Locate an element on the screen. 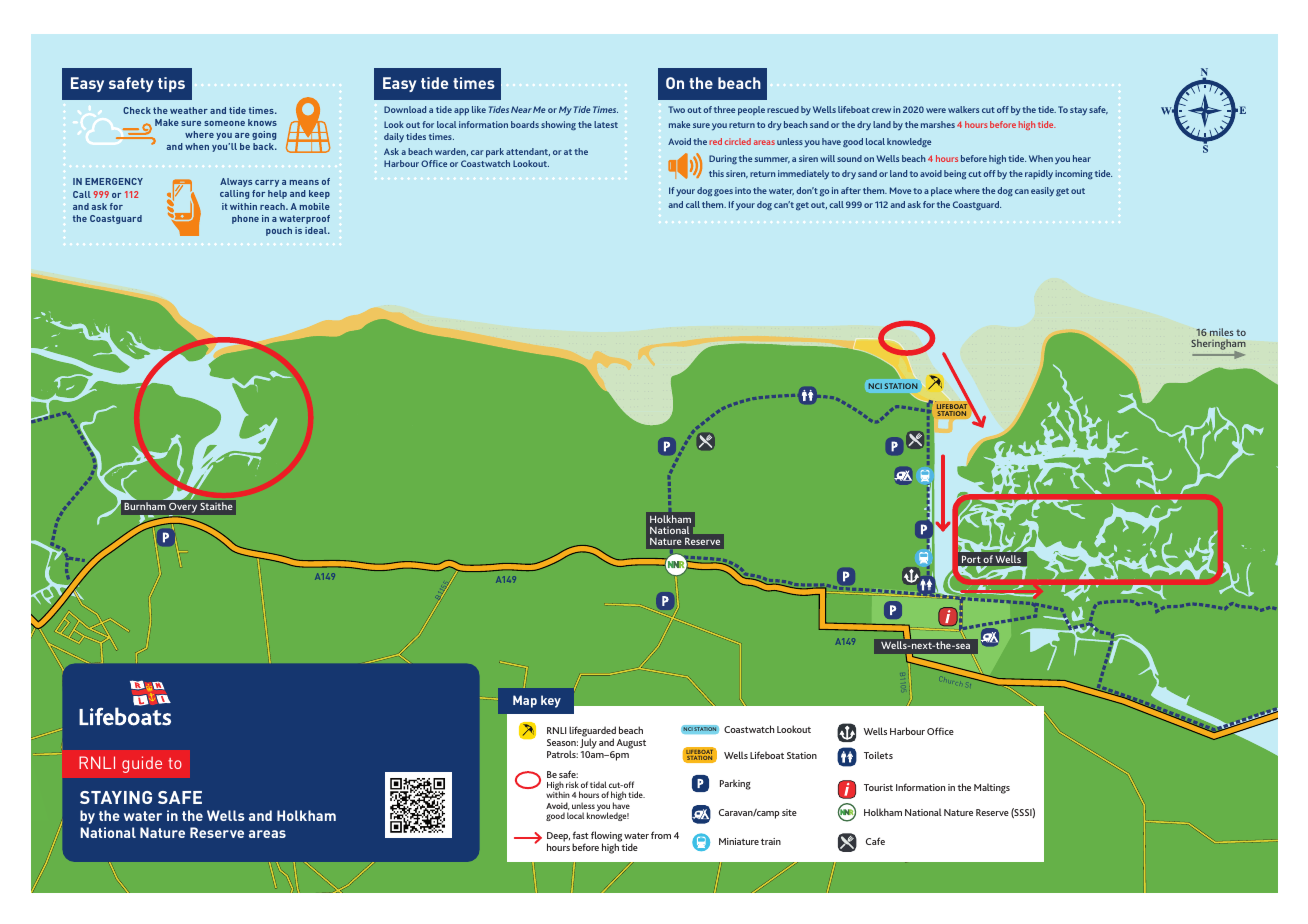 The width and height of the screenshot is (1308, 924). from is located at coordinates (661, 835).
